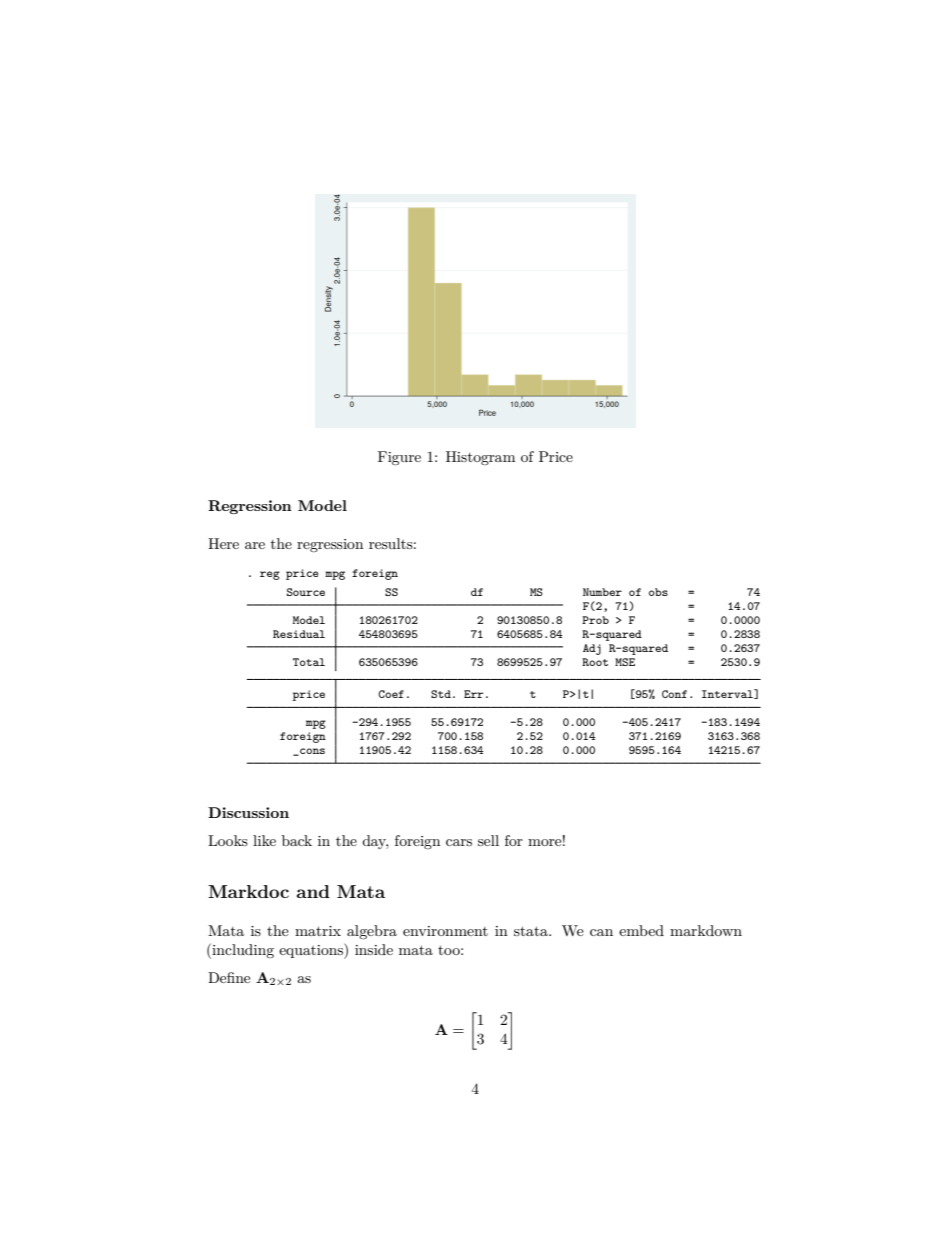 This document has height=1233, width=952. Describe the element at coordinates (309, 662) in the document. I see `Total` at that location.
